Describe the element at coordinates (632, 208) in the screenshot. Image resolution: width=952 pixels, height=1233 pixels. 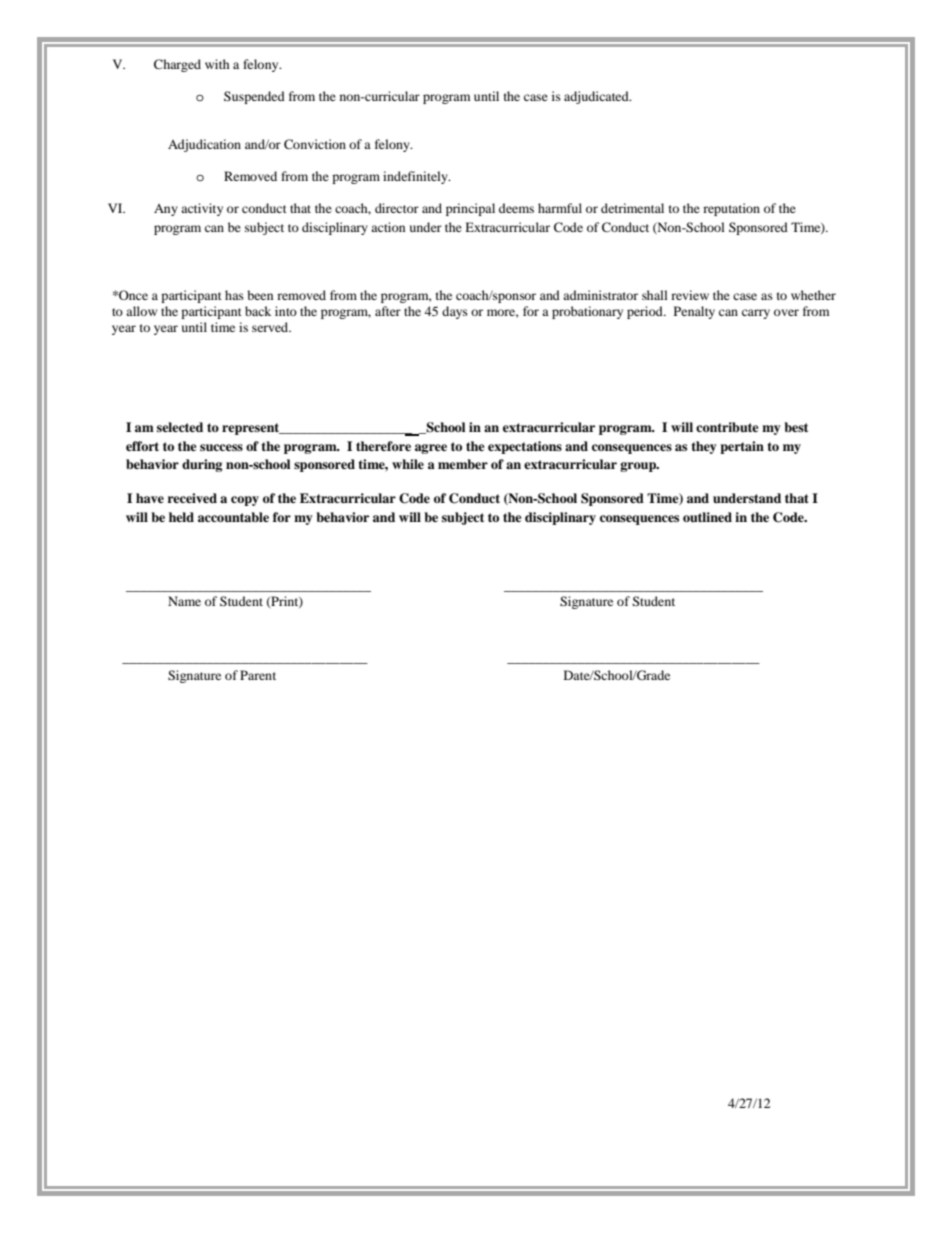
I see `detrimental` at that location.
